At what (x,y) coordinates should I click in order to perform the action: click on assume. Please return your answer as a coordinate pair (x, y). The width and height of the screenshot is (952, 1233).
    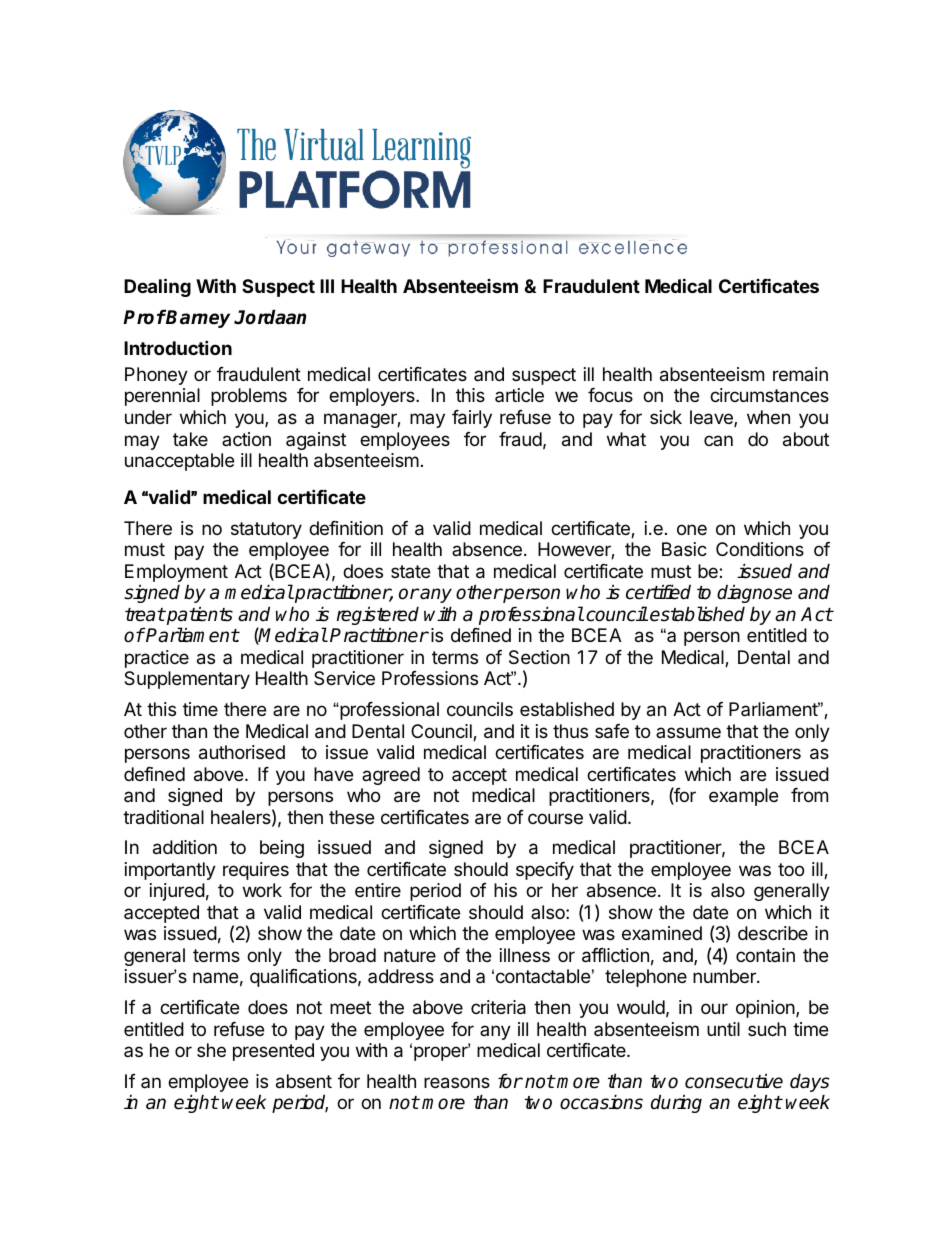
    Looking at the image, I should click on (688, 732).
